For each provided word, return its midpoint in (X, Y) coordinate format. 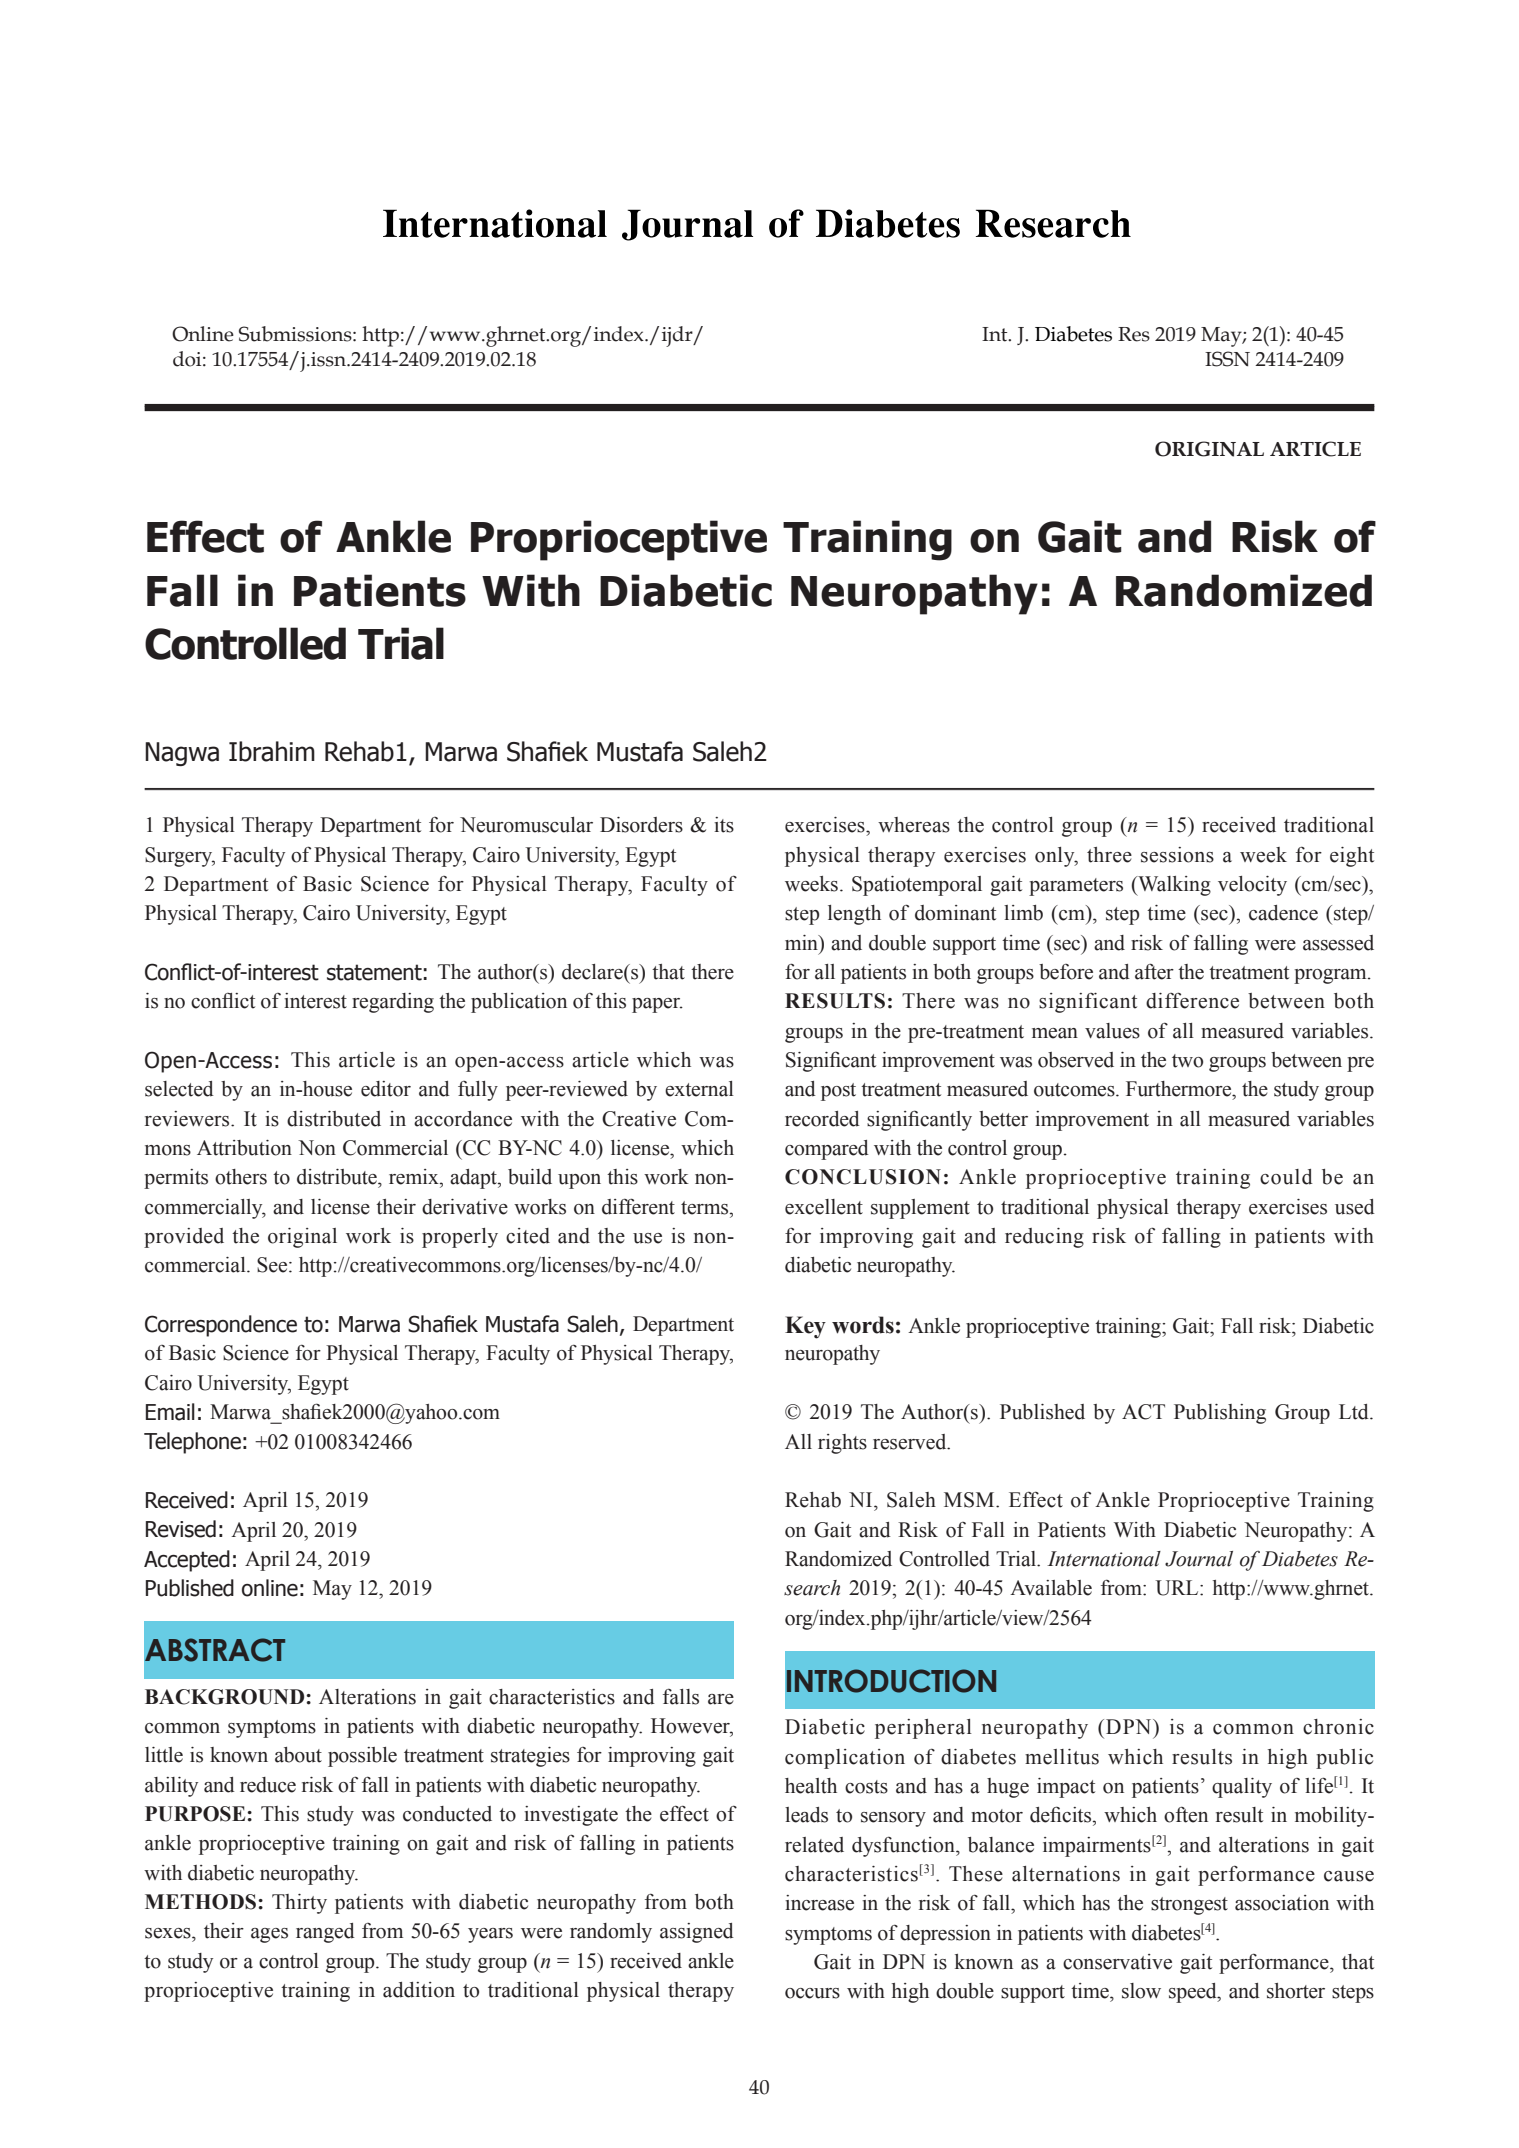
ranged (325, 1933)
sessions (1177, 855)
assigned (697, 1933)
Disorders (641, 825)
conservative (1117, 1962)
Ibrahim (272, 751)
